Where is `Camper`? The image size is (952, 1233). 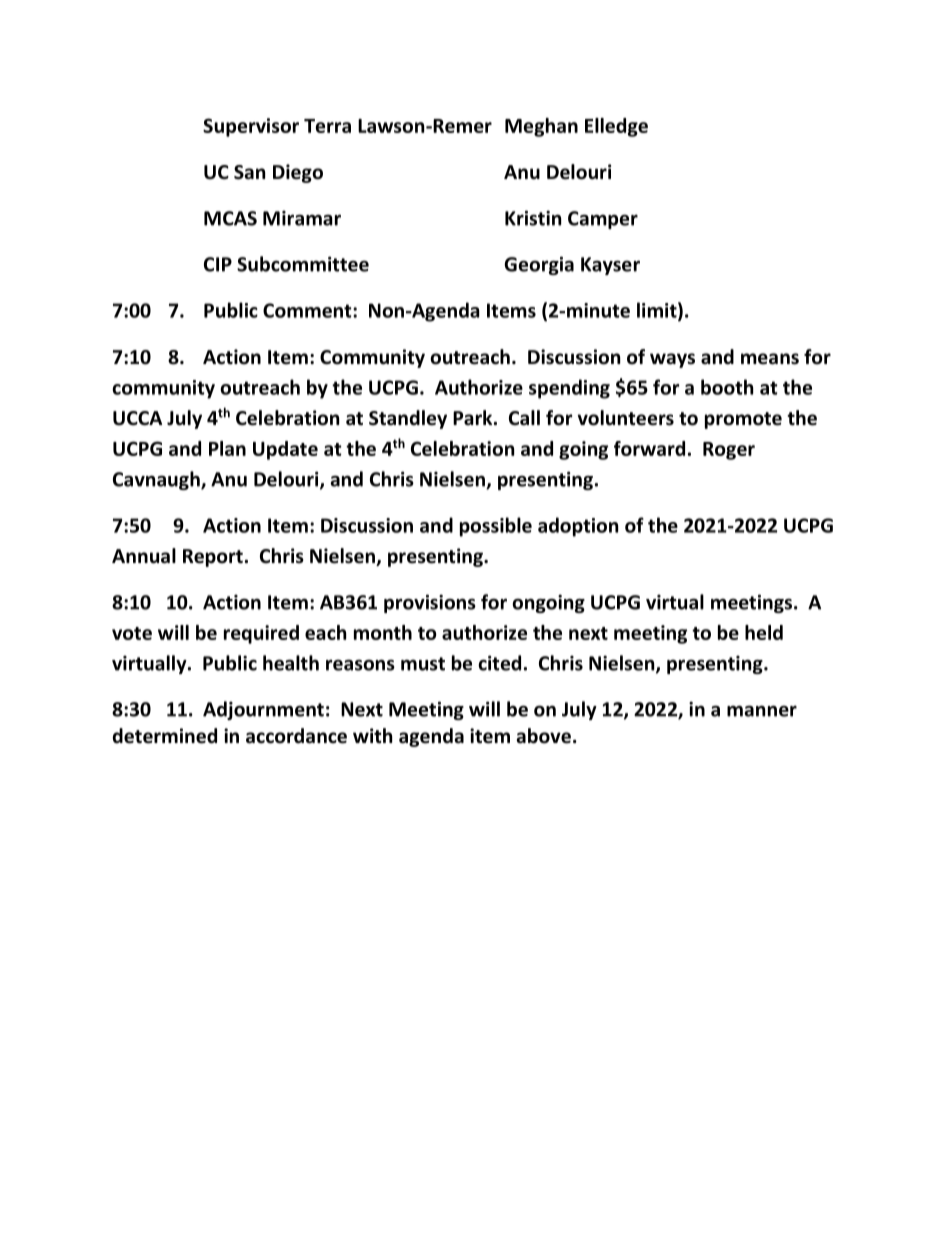
Camper is located at coordinates (603, 220).
